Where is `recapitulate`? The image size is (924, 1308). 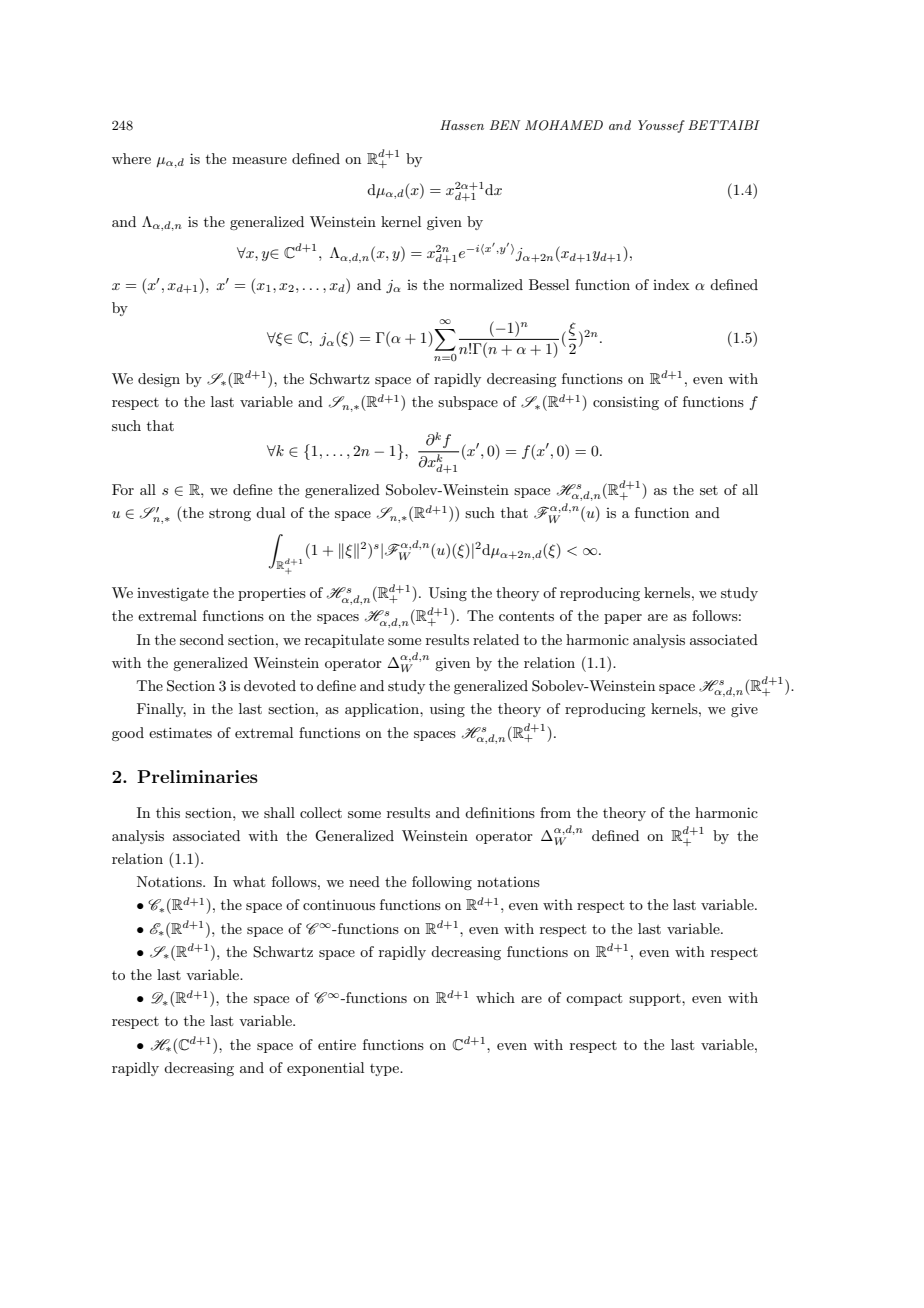 recapitulate is located at coordinates (344, 641).
